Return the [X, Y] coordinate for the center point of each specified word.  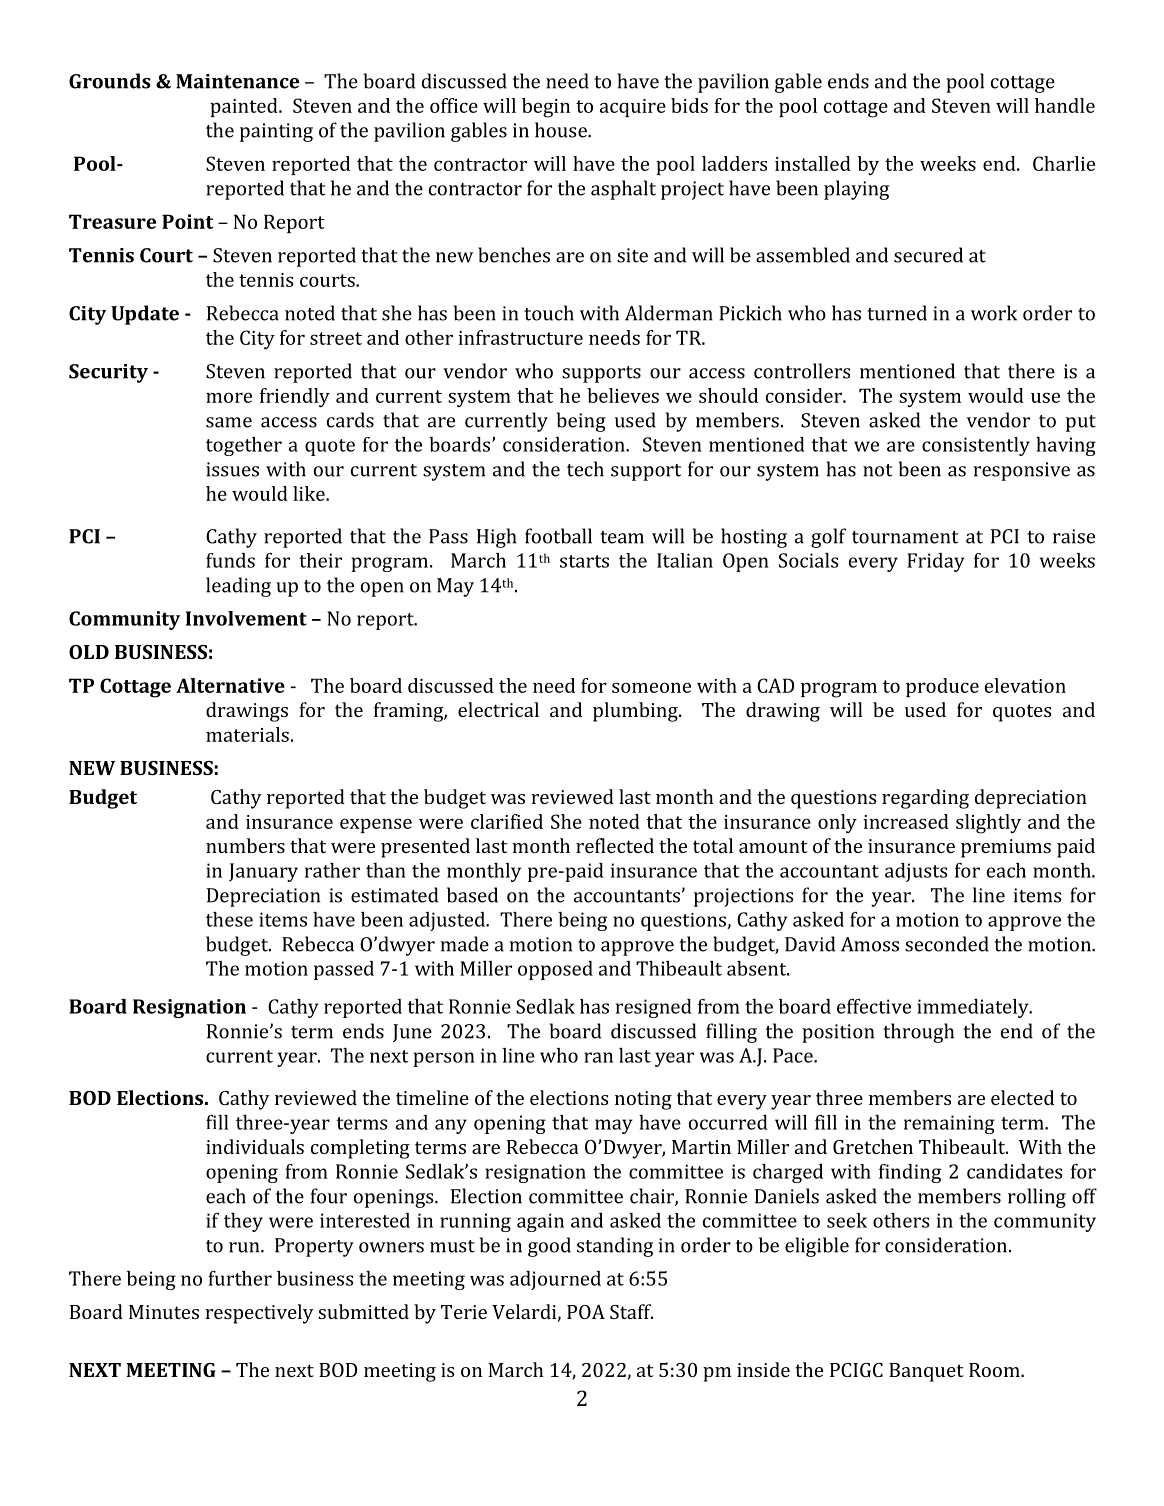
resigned [654, 1008]
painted [245, 107]
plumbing [636, 712]
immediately [974, 1008]
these [229, 919]
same [229, 422]
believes [623, 395]
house [562, 130]
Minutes [164, 1312]
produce [942, 687]
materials [247, 734]
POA [586, 1312]
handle [1065, 105]
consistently [976, 446]
